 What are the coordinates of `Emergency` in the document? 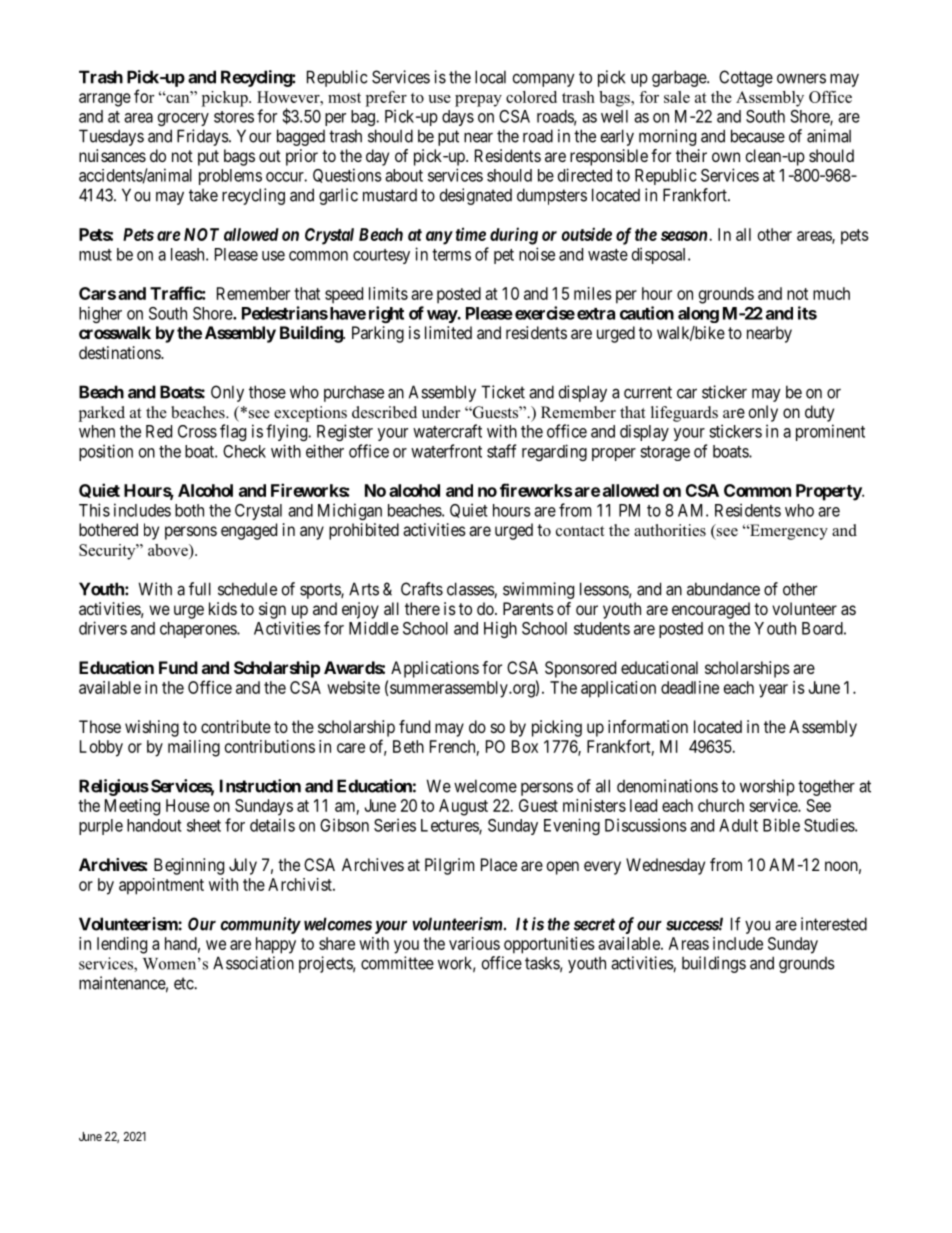 It's located at (788, 532).
